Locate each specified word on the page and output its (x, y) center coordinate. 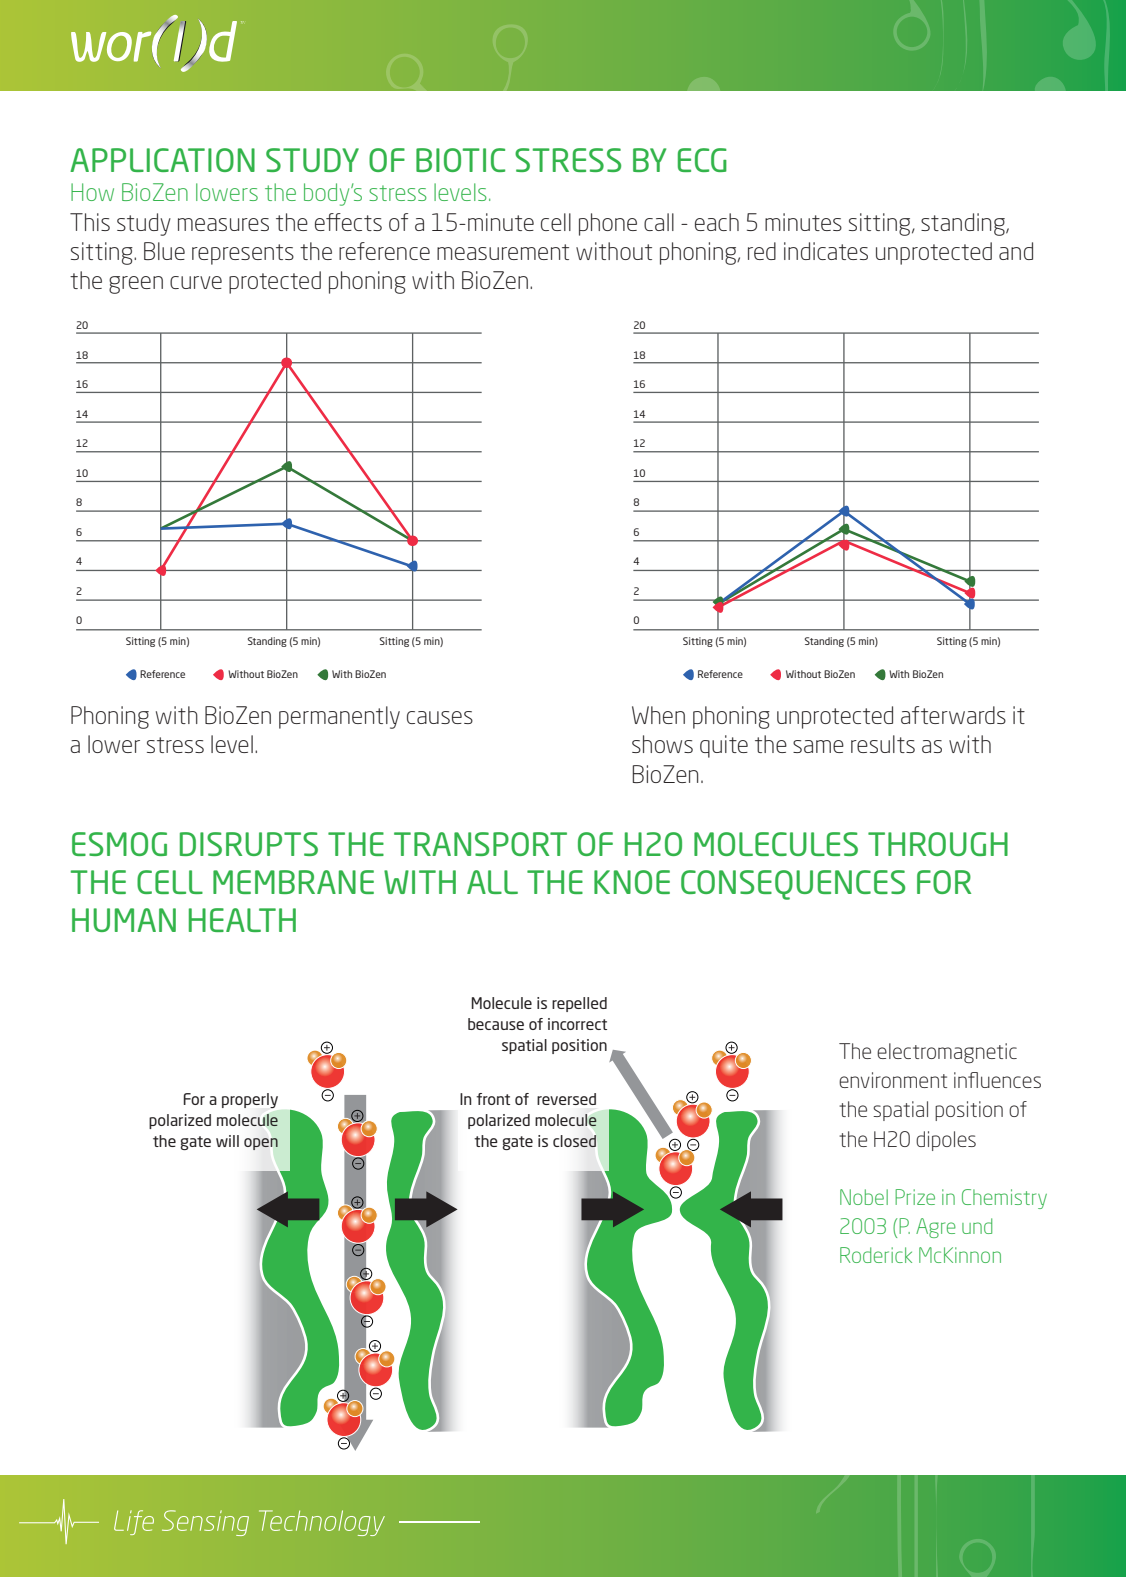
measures (223, 224)
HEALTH (242, 920)
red (762, 251)
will (227, 1141)
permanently (339, 717)
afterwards (953, 715)
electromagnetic (947, 1053)
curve (196, 282)
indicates (826, 251)
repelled (579, 1004)
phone (608, 224)
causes (440, 717)
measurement (503, 252)
